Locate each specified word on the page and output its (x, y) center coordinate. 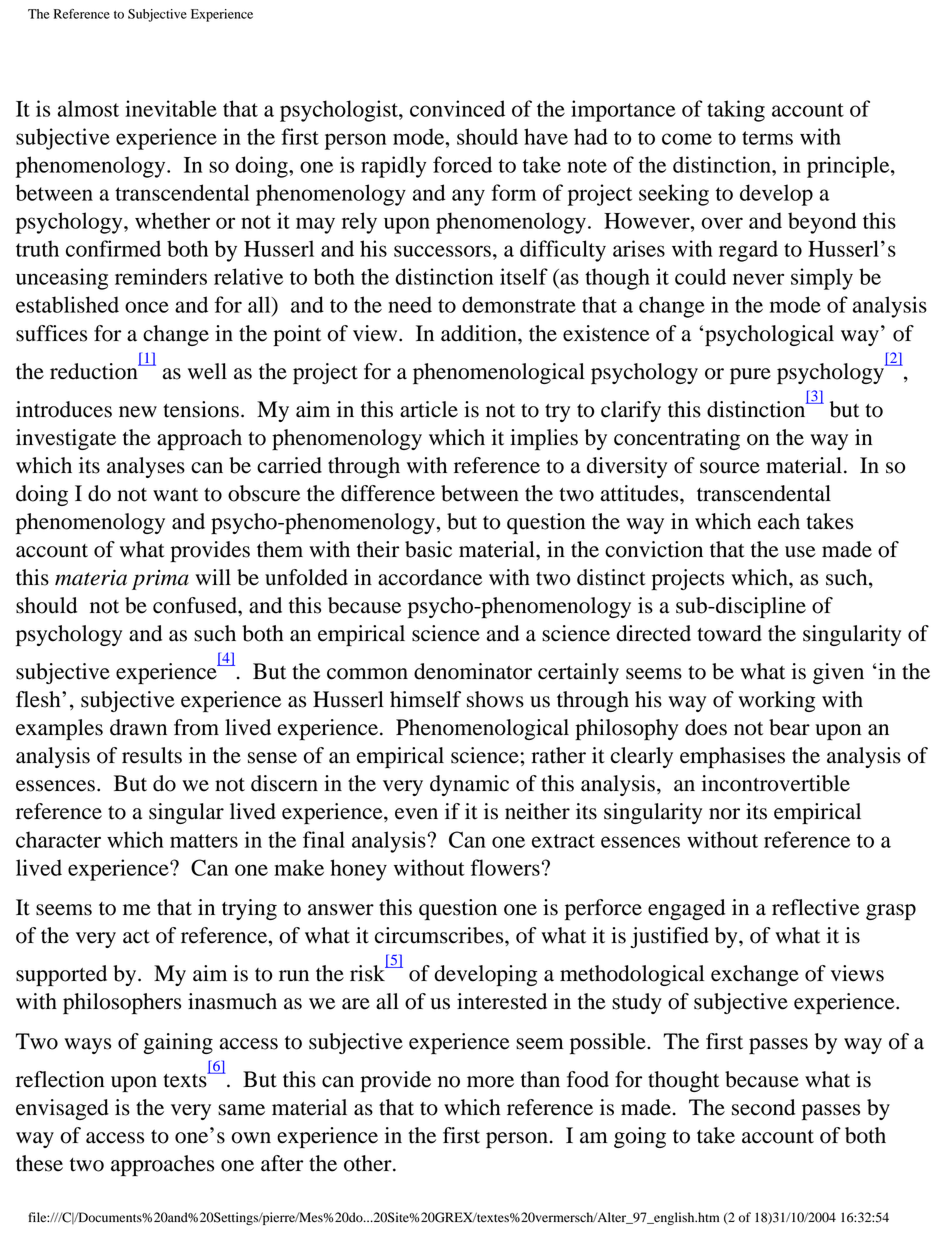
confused (196, 605)
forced (462, 164)
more (490, 1082)
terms (767, 138)
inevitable (171, 108)
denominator (473, 671)
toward (729, 633)
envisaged (62, 1109)
